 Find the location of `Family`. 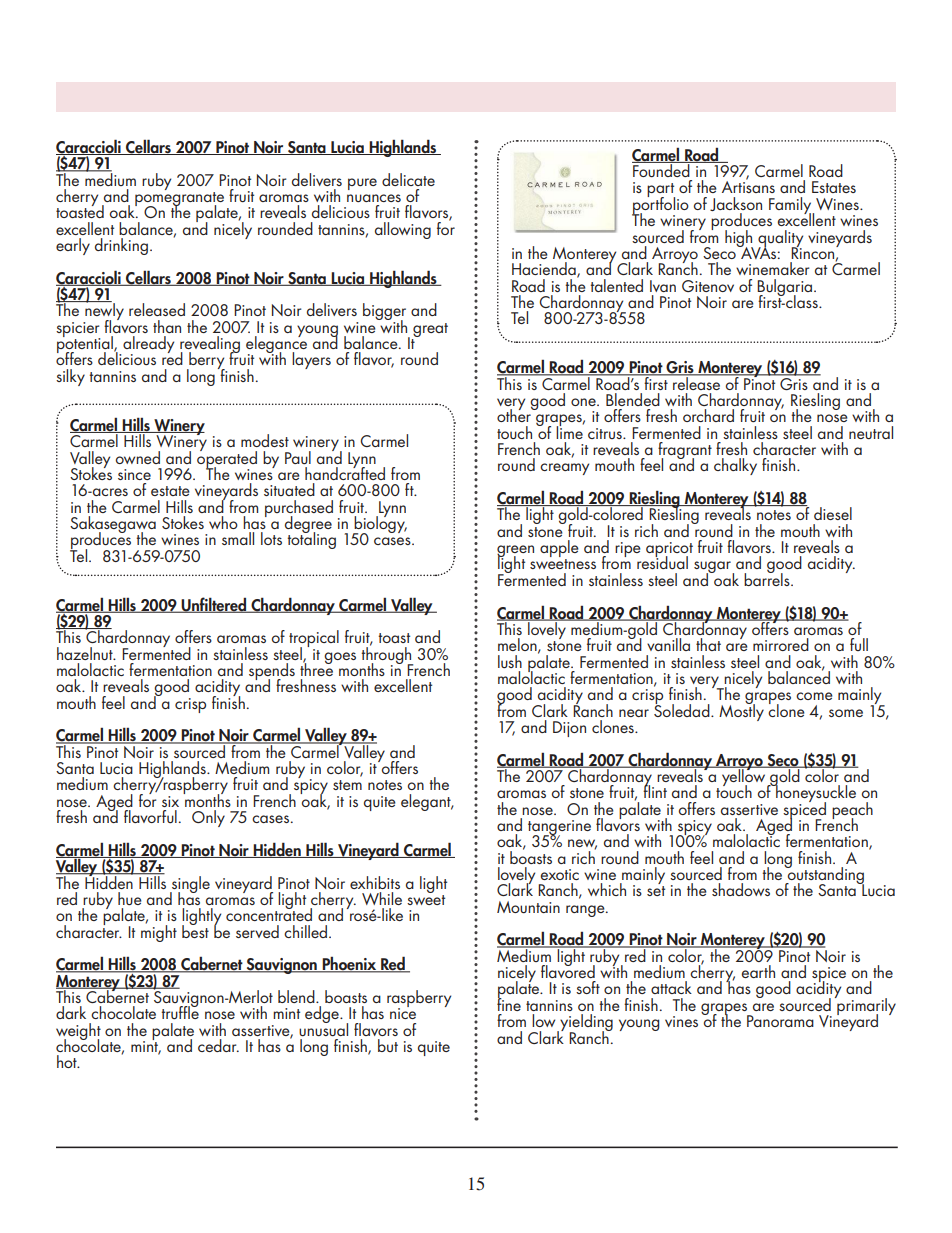

Family is located at coordinates (791, 206).
